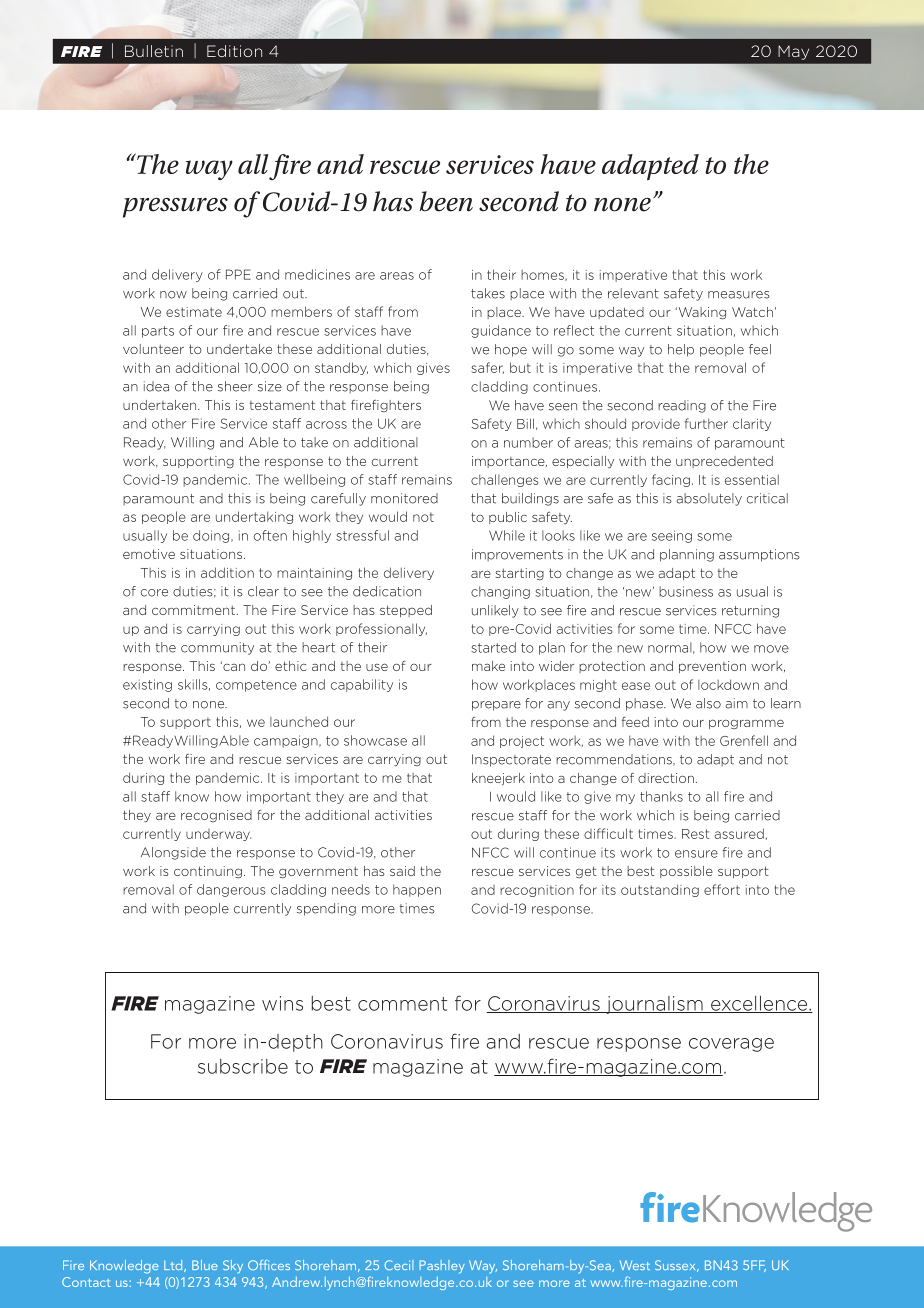 Image resolution: width=924 pixels, height=1308 pixels. What do you see at coordinates (398, 1265) in the screenshot?
I see `Cecil` at bounding box center [398, 1265].
